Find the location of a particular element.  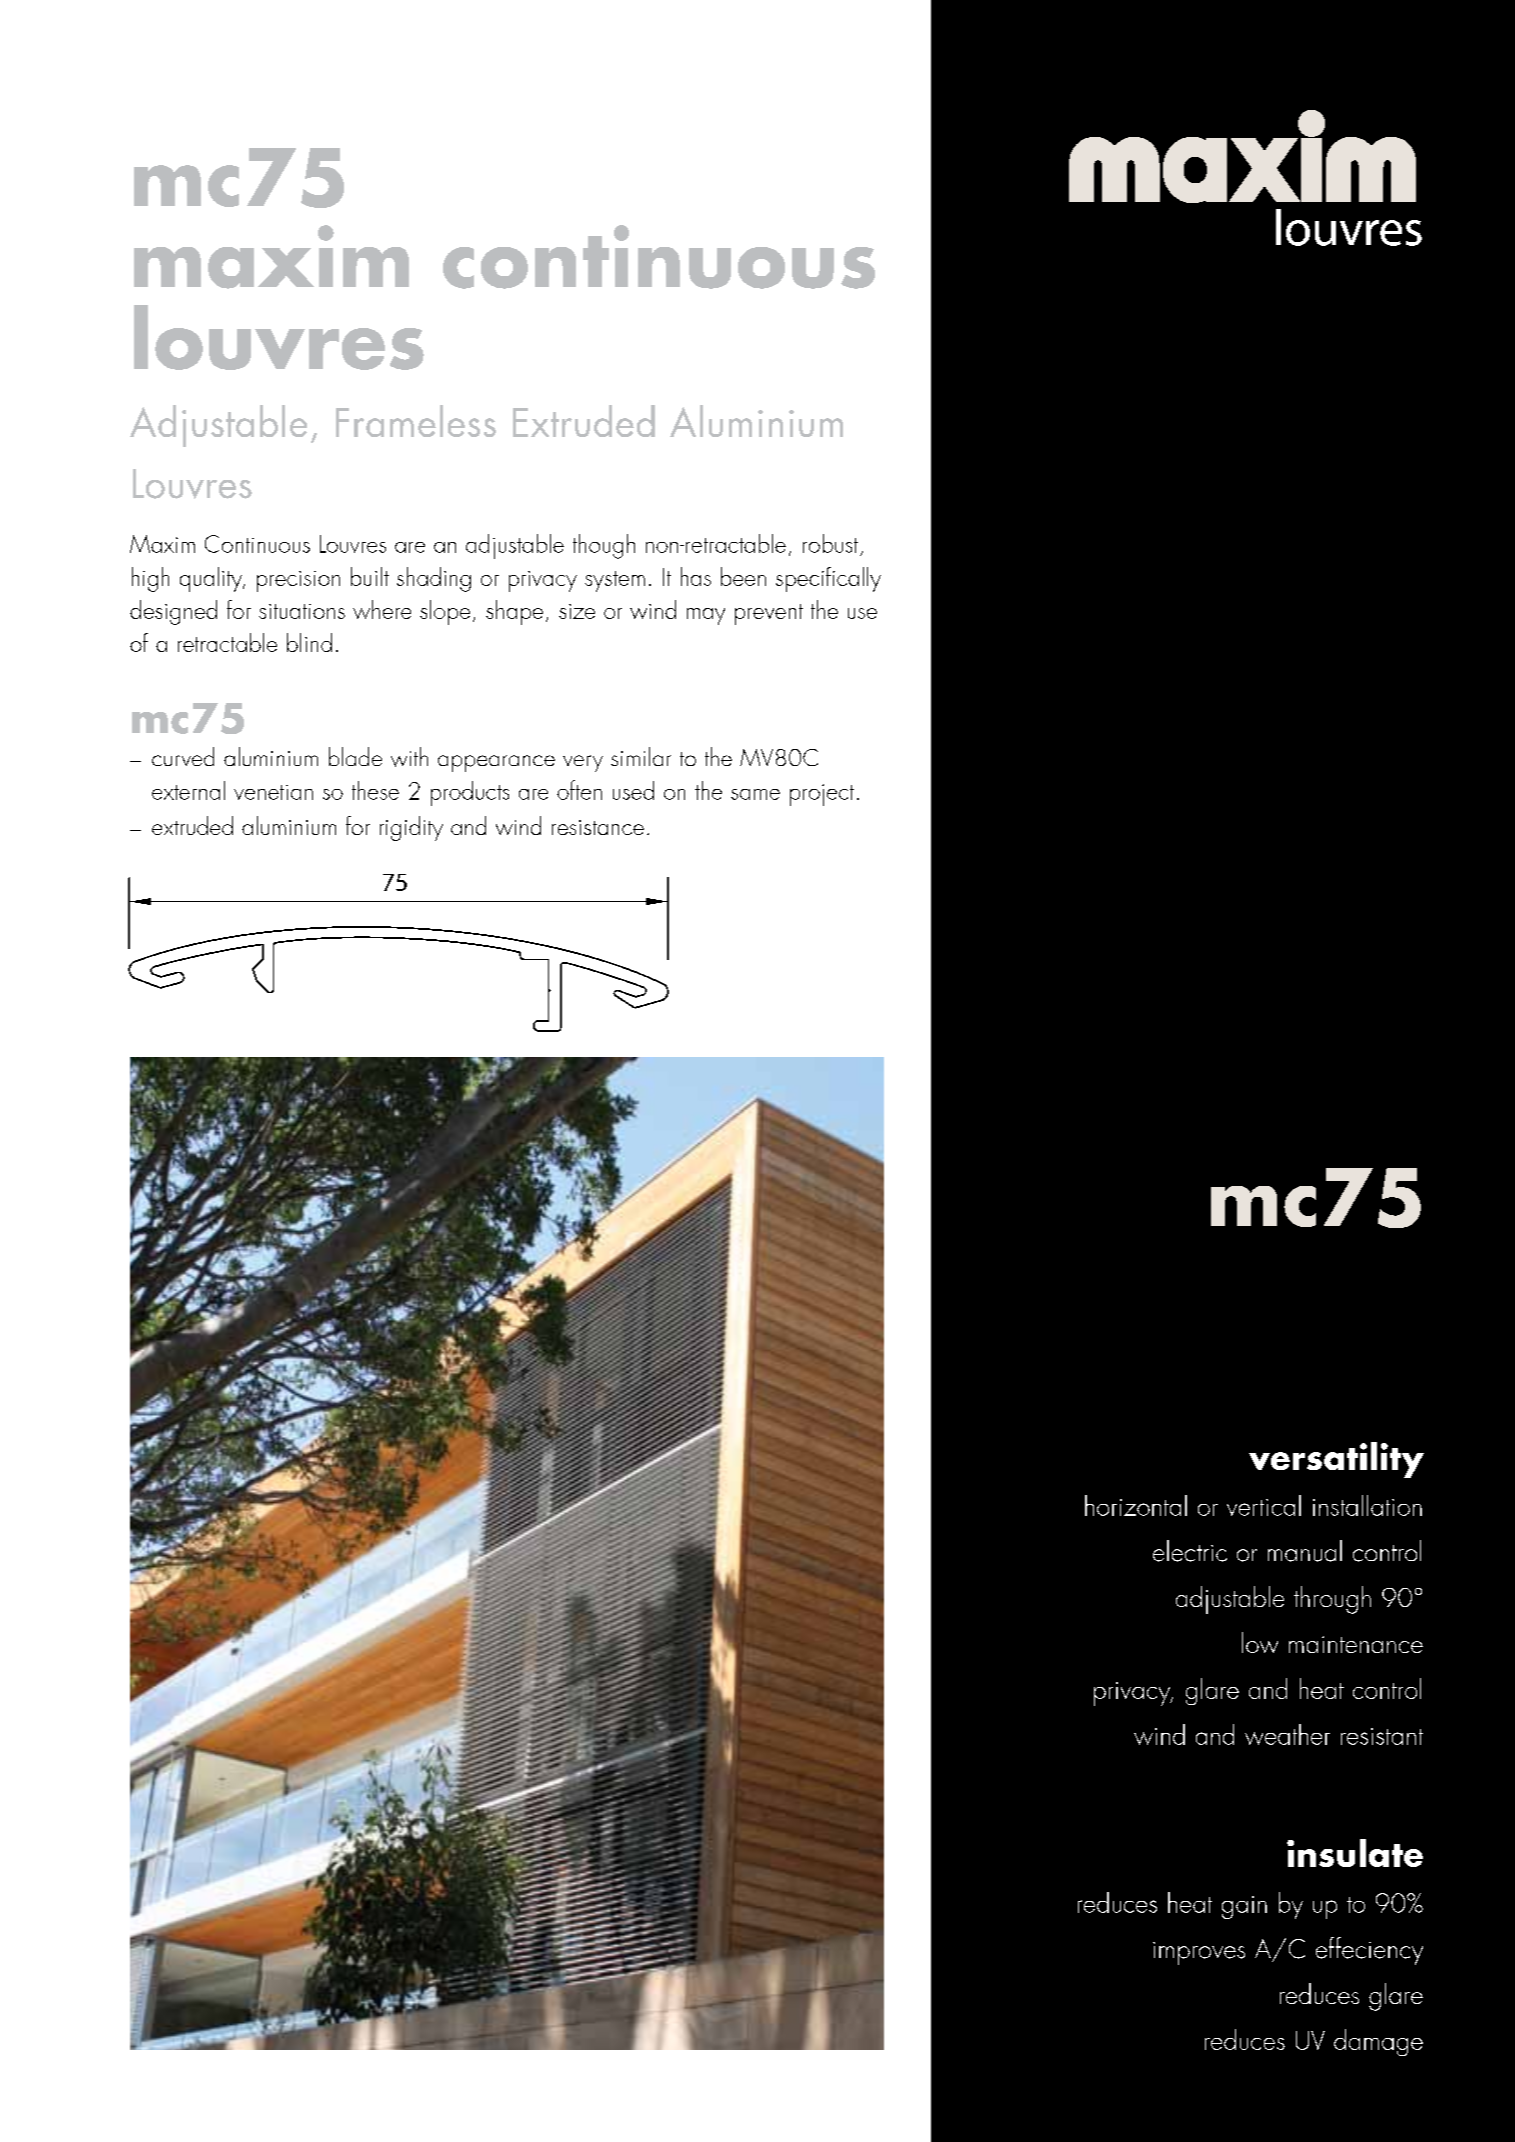

Frameless is located at coordinates (416, 421).
